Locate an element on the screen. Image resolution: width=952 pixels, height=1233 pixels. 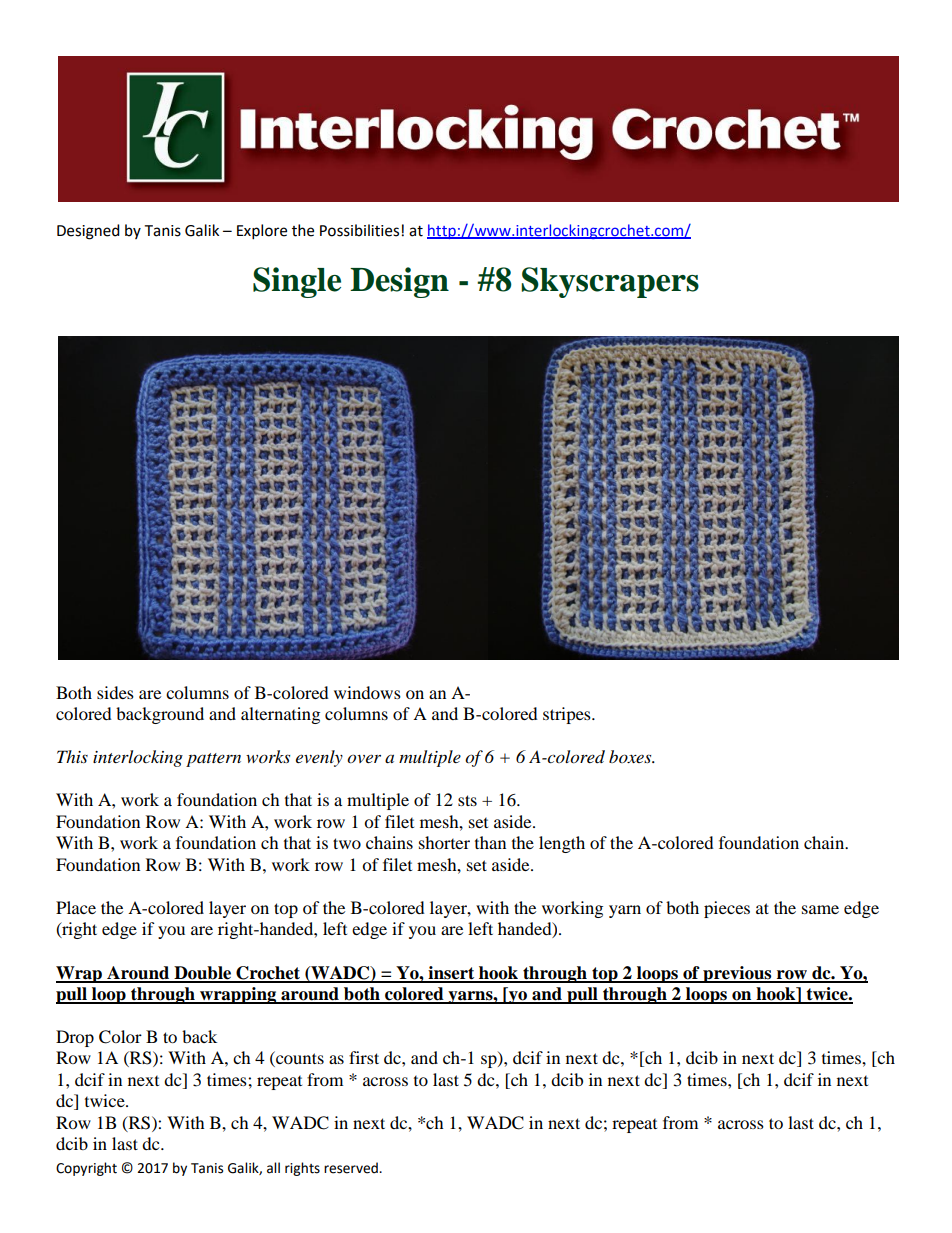
reserved is located at coordinates (352, 1168).
